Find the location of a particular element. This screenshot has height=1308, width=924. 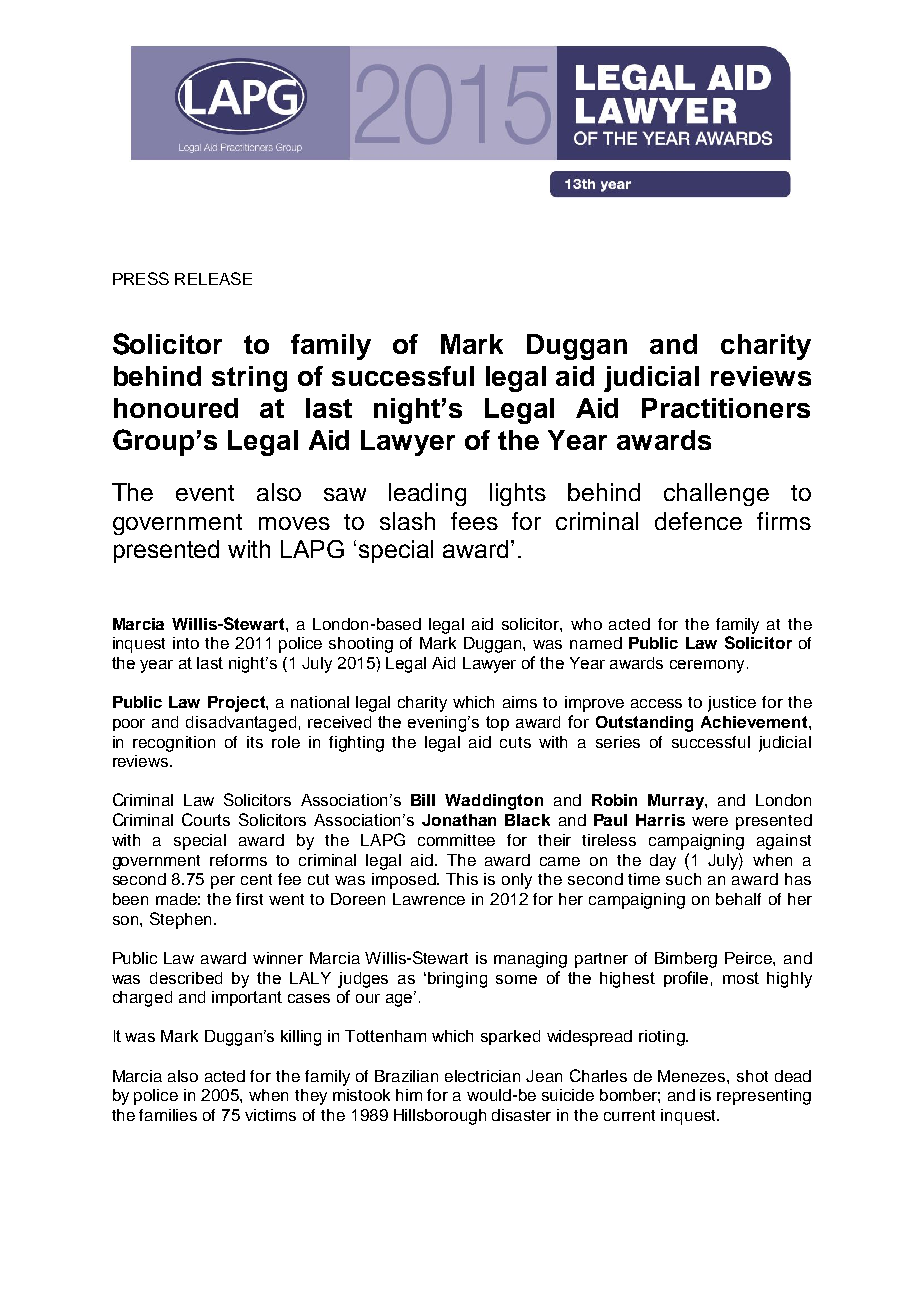

Practitioners is located at coordinates (726, 408).
